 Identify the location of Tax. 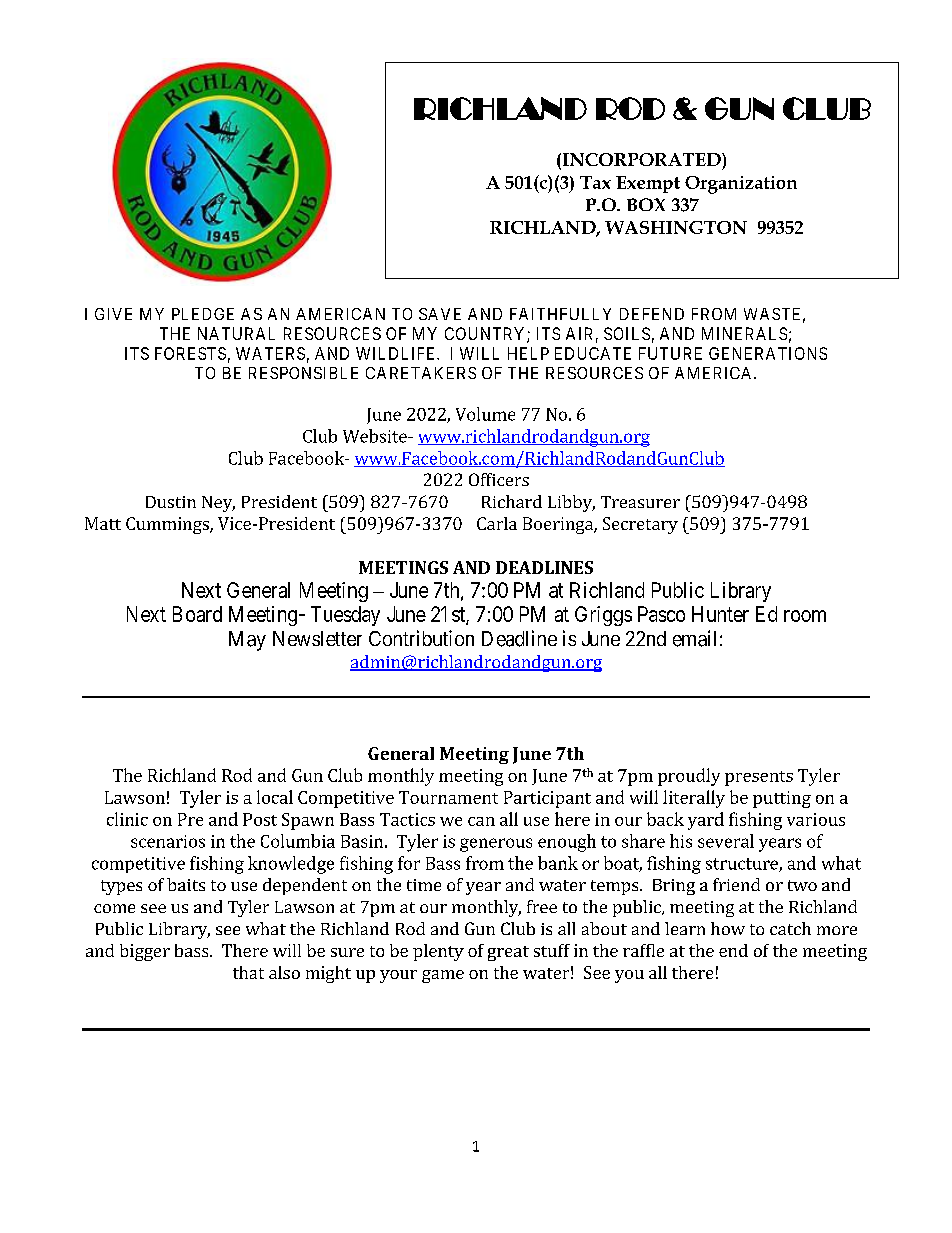
(595, 182).
